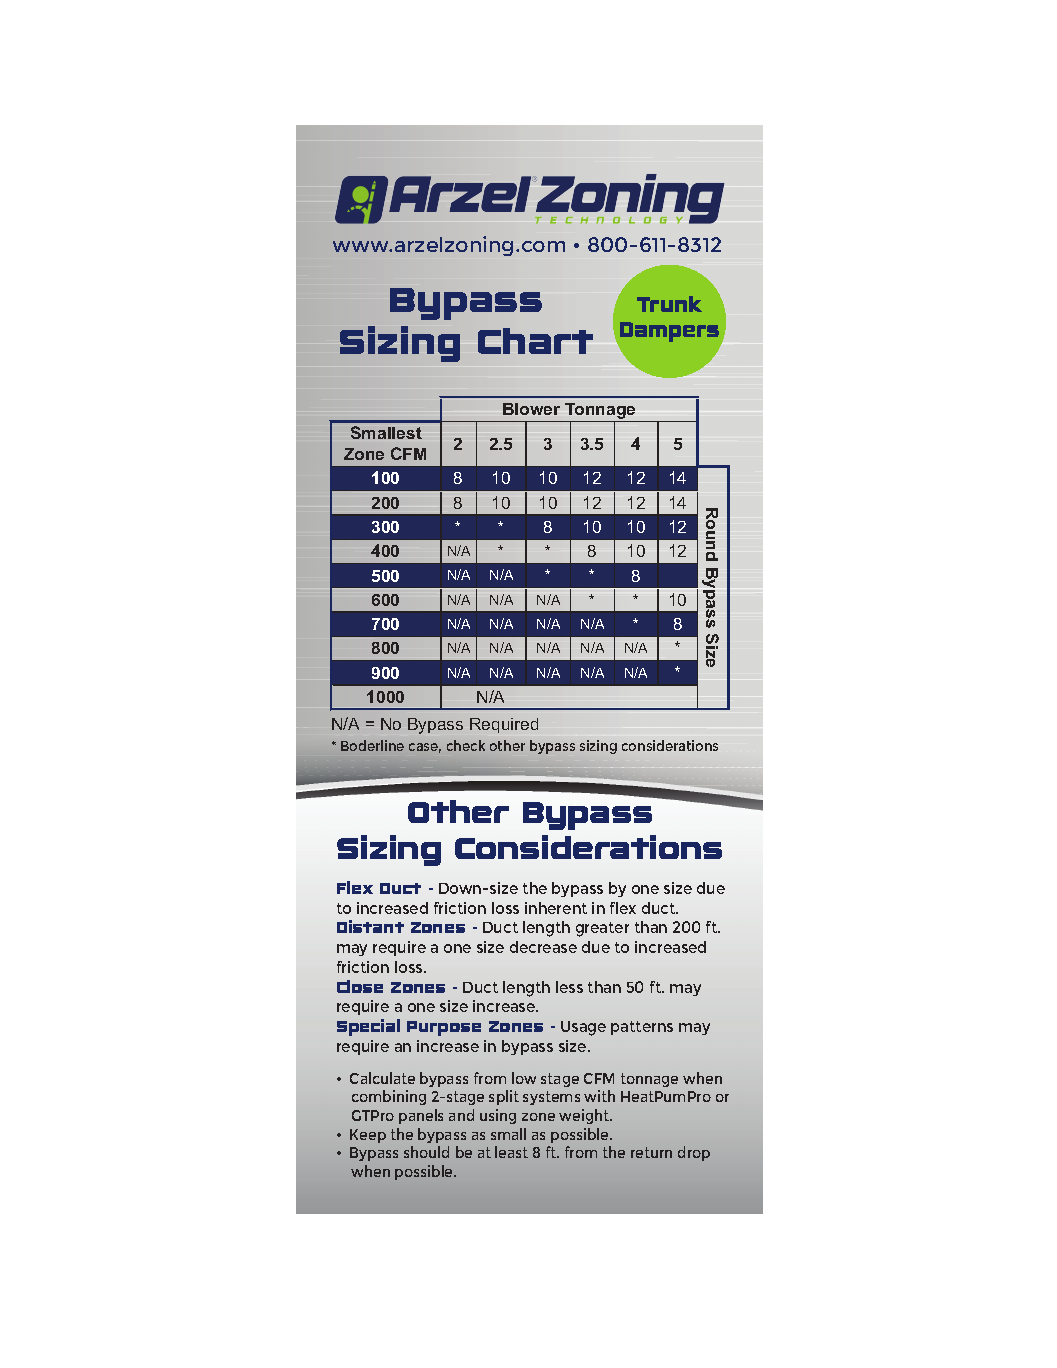 This image has height=1368, width=1057. What do you see at coordinates (669, 304) in the image?
I see `Trunk` at bounding box center [669, 304].
